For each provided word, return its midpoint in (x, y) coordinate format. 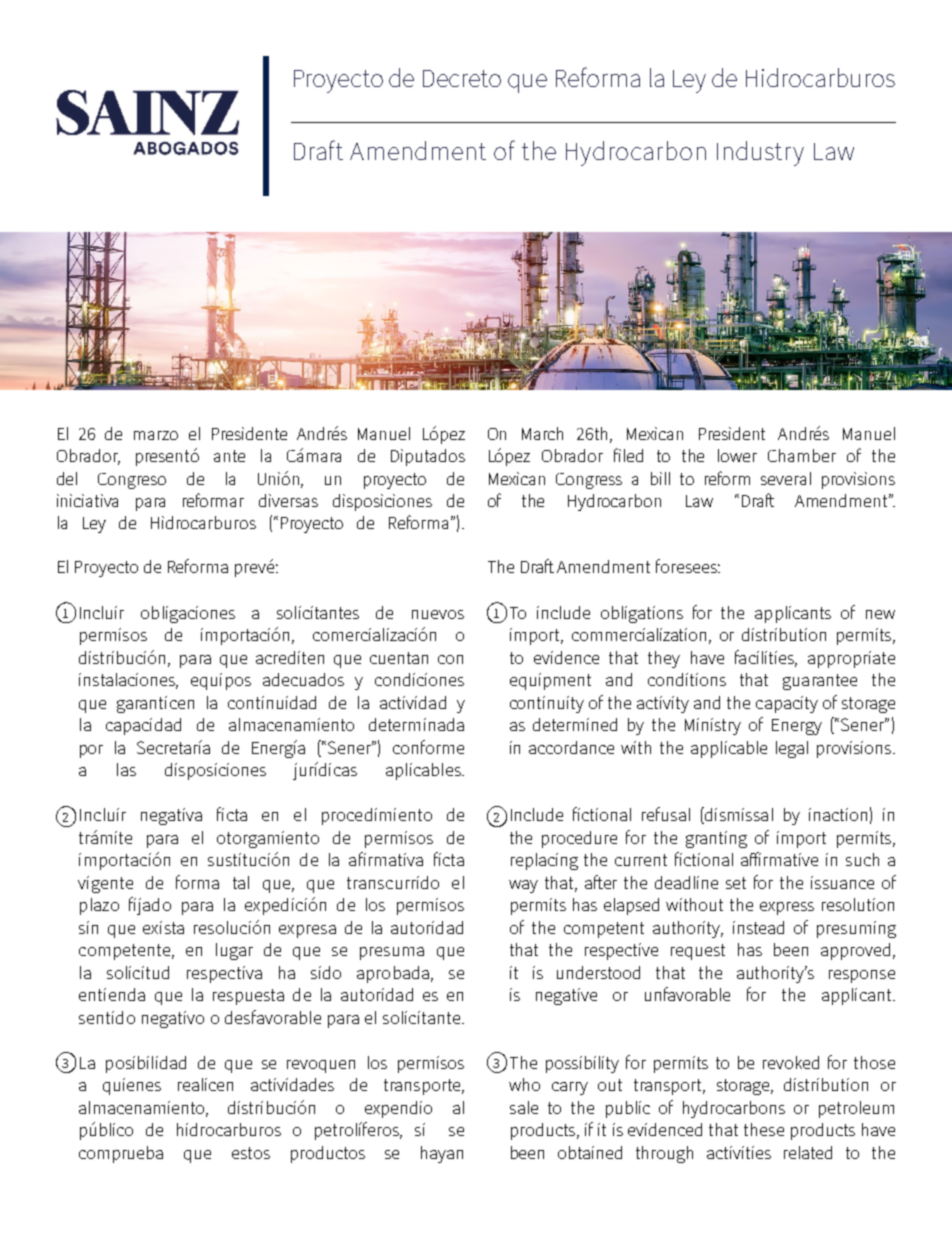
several (786, 478)
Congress (589, 481)
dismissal (738, 815)
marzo (156, 435)
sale (524, 1107)
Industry (760, 153)
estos (251, 1153)
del (67, 478)
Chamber (802, 455)
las (126, 769)
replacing (544, 861)
